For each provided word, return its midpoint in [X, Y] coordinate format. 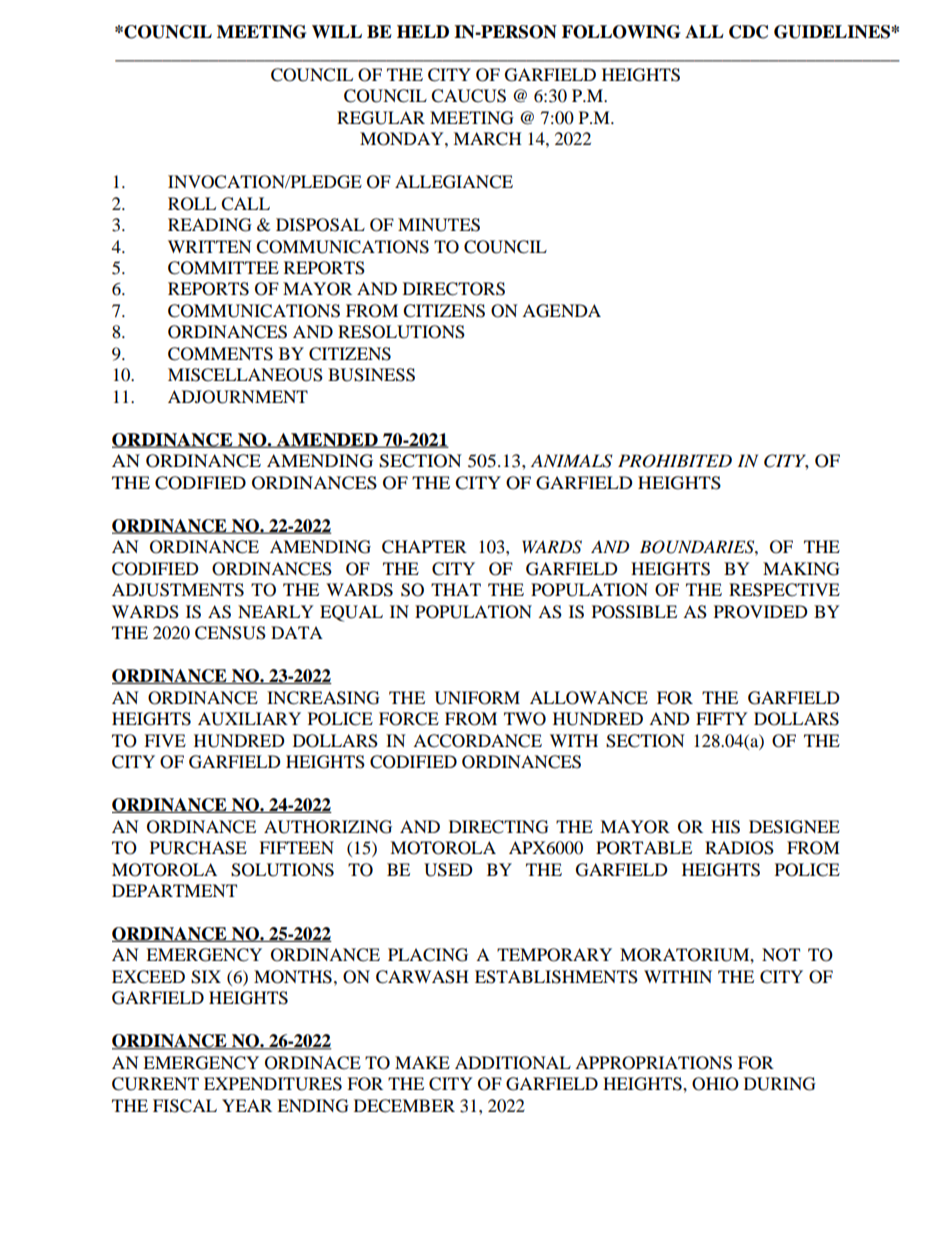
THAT [456, 589]
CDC [748, 32]
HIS [725, 827]
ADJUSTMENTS [178, 590]
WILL [337, 31]
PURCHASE [198, 848]
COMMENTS [220, 354]
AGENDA [561, 311]
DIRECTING [499, 827]
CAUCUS [468, 96]
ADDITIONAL [513, 1063]
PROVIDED [761, 612]
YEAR [247, 1105]
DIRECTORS [454, 289]
